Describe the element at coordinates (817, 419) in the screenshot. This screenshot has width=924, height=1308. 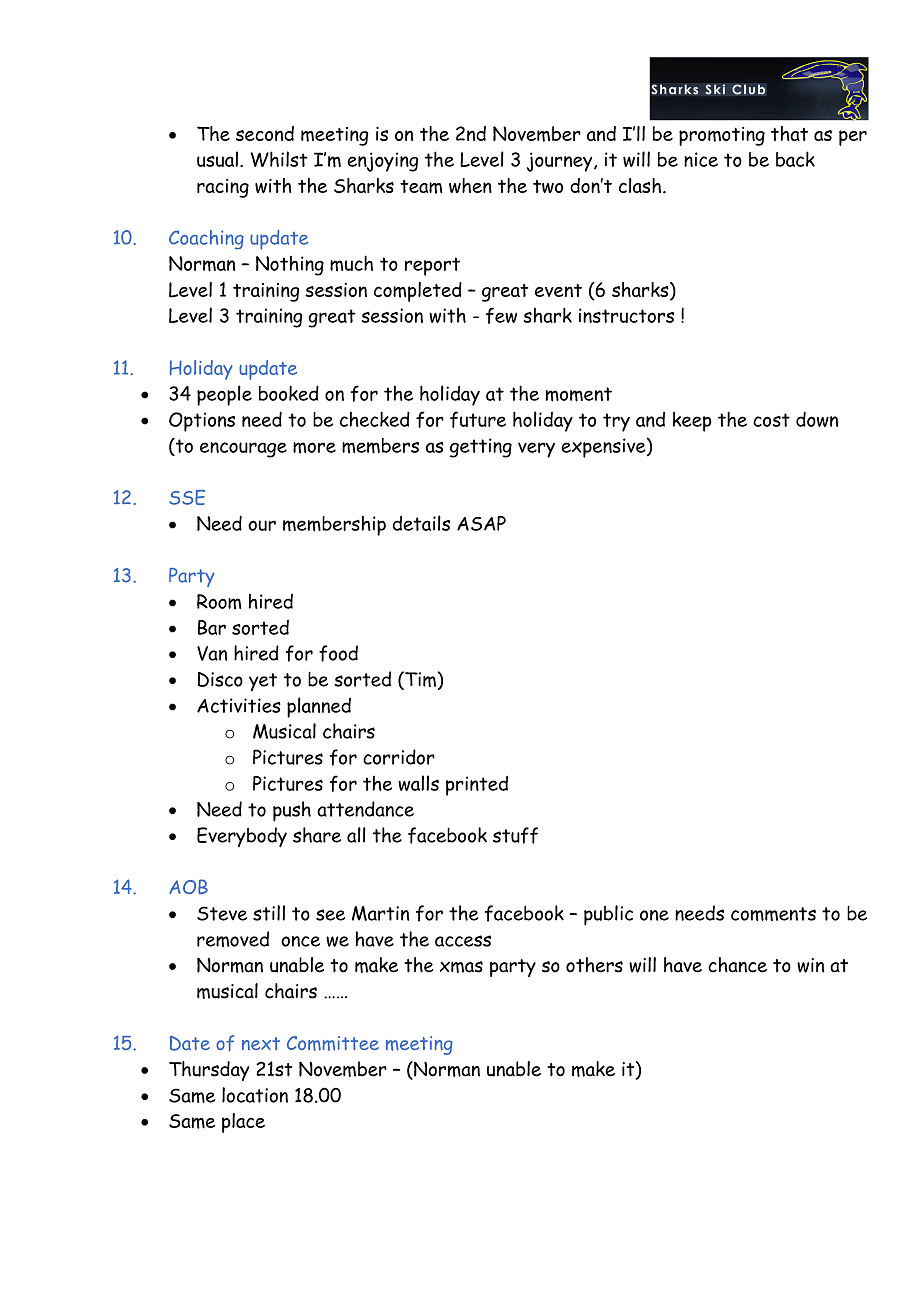
I see `down` at that location.
